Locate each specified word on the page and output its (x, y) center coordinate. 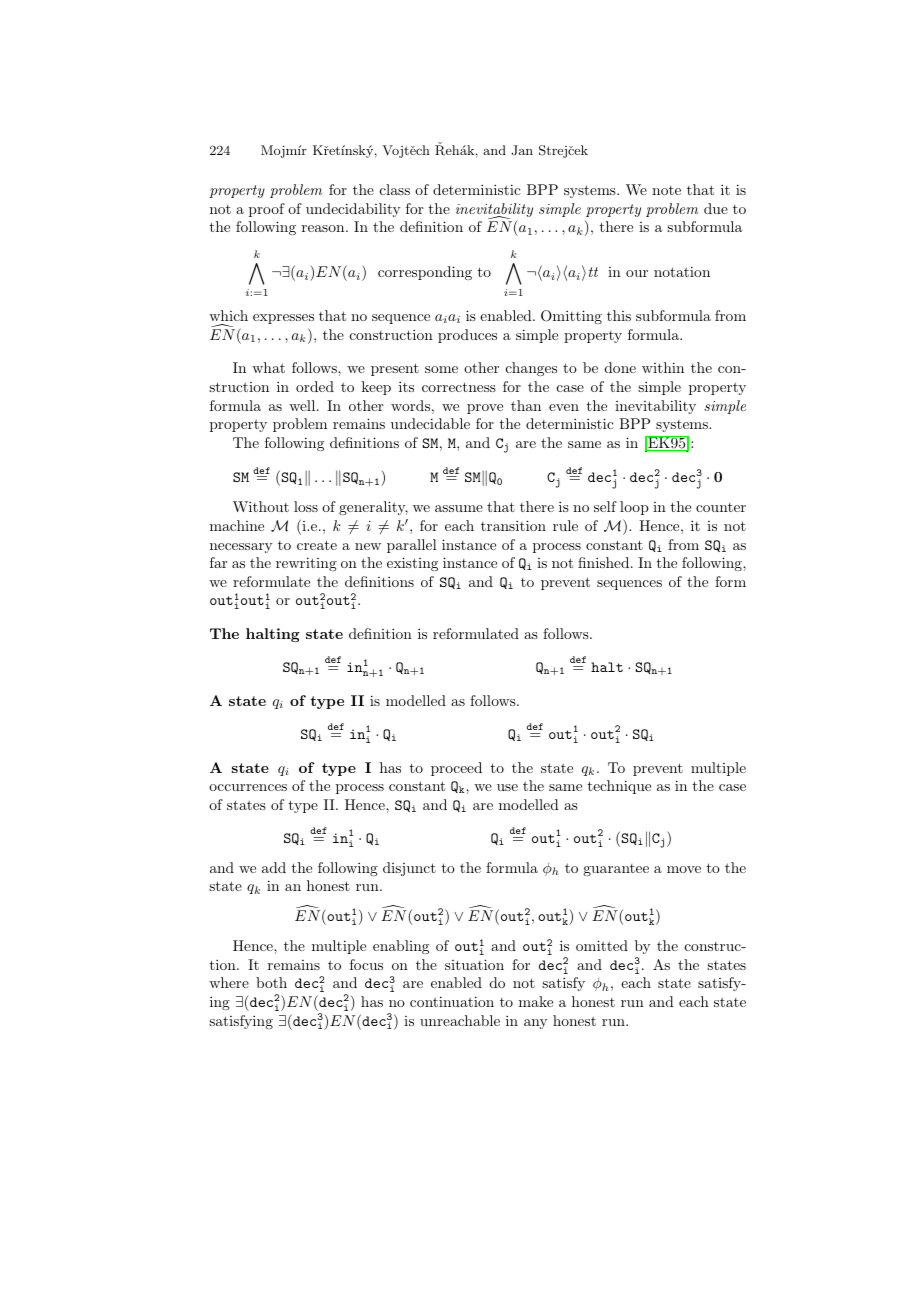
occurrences (248, 787)
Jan (522, 150)
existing (412, 564)
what (268, 367)
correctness (459, 387)
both (271, 982)
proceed (456, 769)
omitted (602, 945)
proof (267, 210)
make (536, 1001)
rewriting (306, 564)
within (663, 367)
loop (634, 508)
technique (619, 787)
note (666, 190)
